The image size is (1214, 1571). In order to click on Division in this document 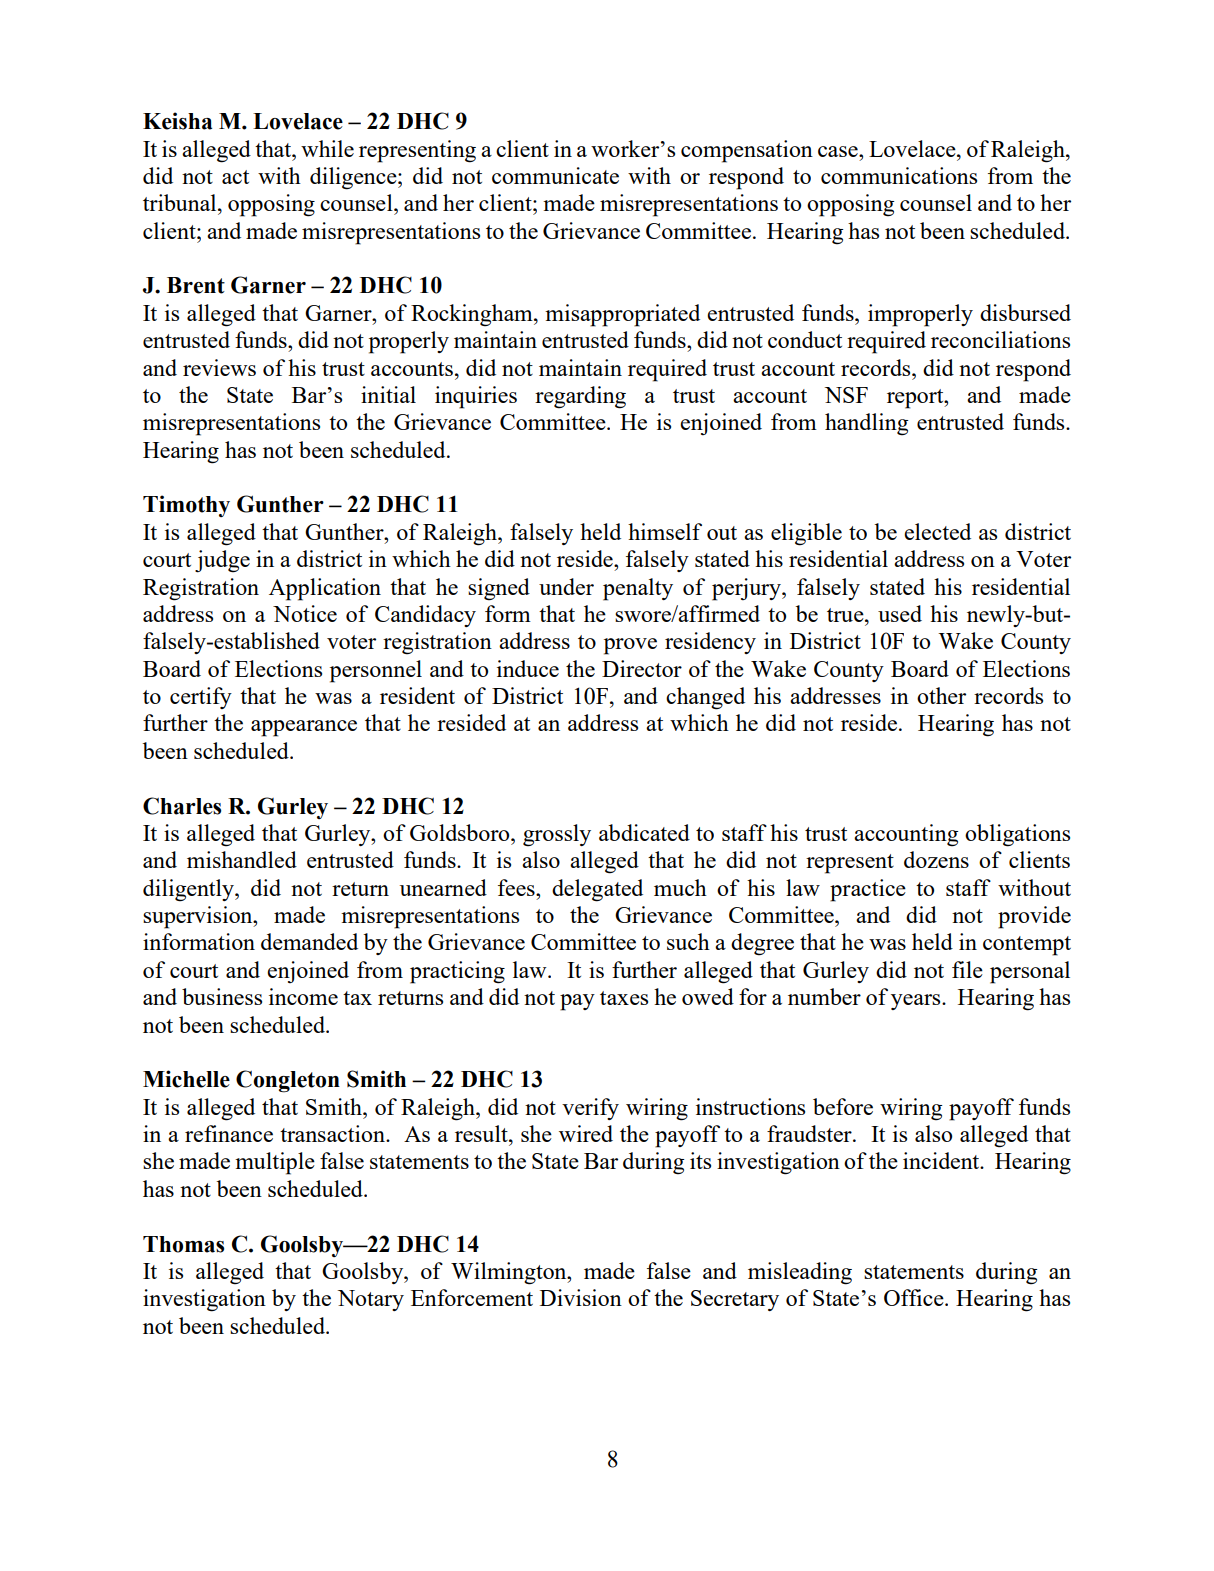, I will do `click(581, 1297)`.
